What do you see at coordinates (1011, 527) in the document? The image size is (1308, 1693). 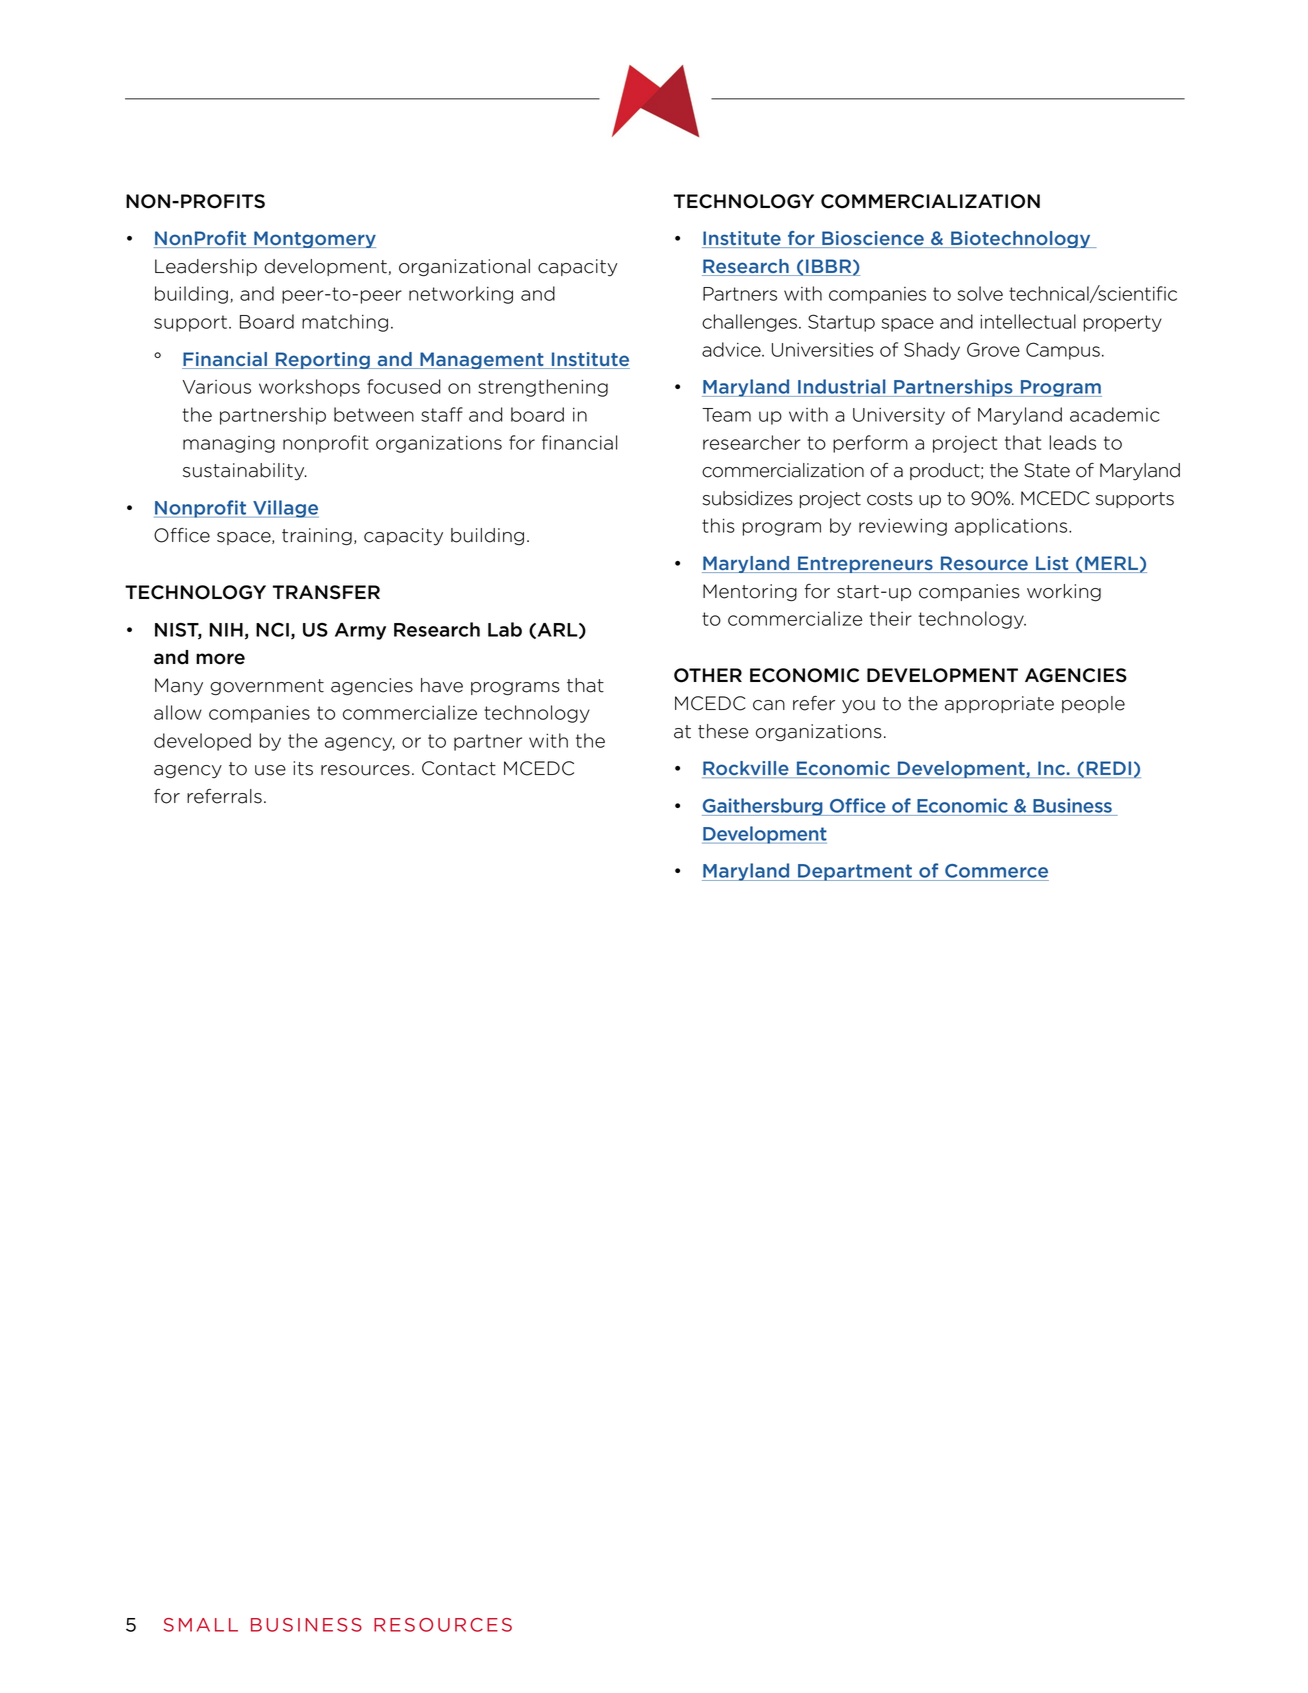 I see `applications` at bounding box center [1011, 527].
